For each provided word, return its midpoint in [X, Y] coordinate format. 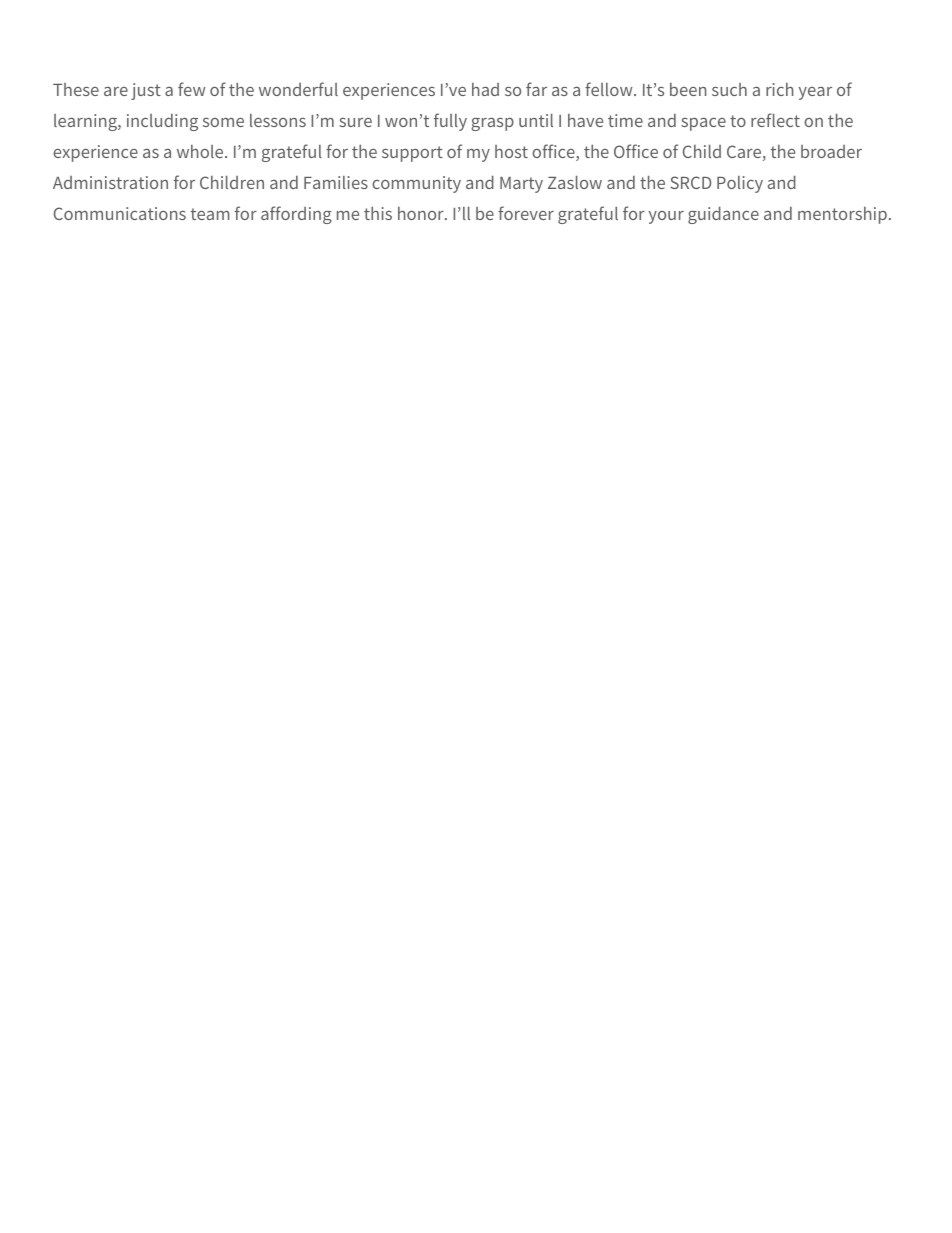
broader [831, 151]
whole [201, 151]
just [146, 91]
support [412, 154]
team [210, 214]
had [485, 89]
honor [422, 213]
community [416, 184]
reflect [775, 120]
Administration [110, 182]
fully [450, 122]
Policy [740, 184]
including [162, 122]
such [729, 89]
